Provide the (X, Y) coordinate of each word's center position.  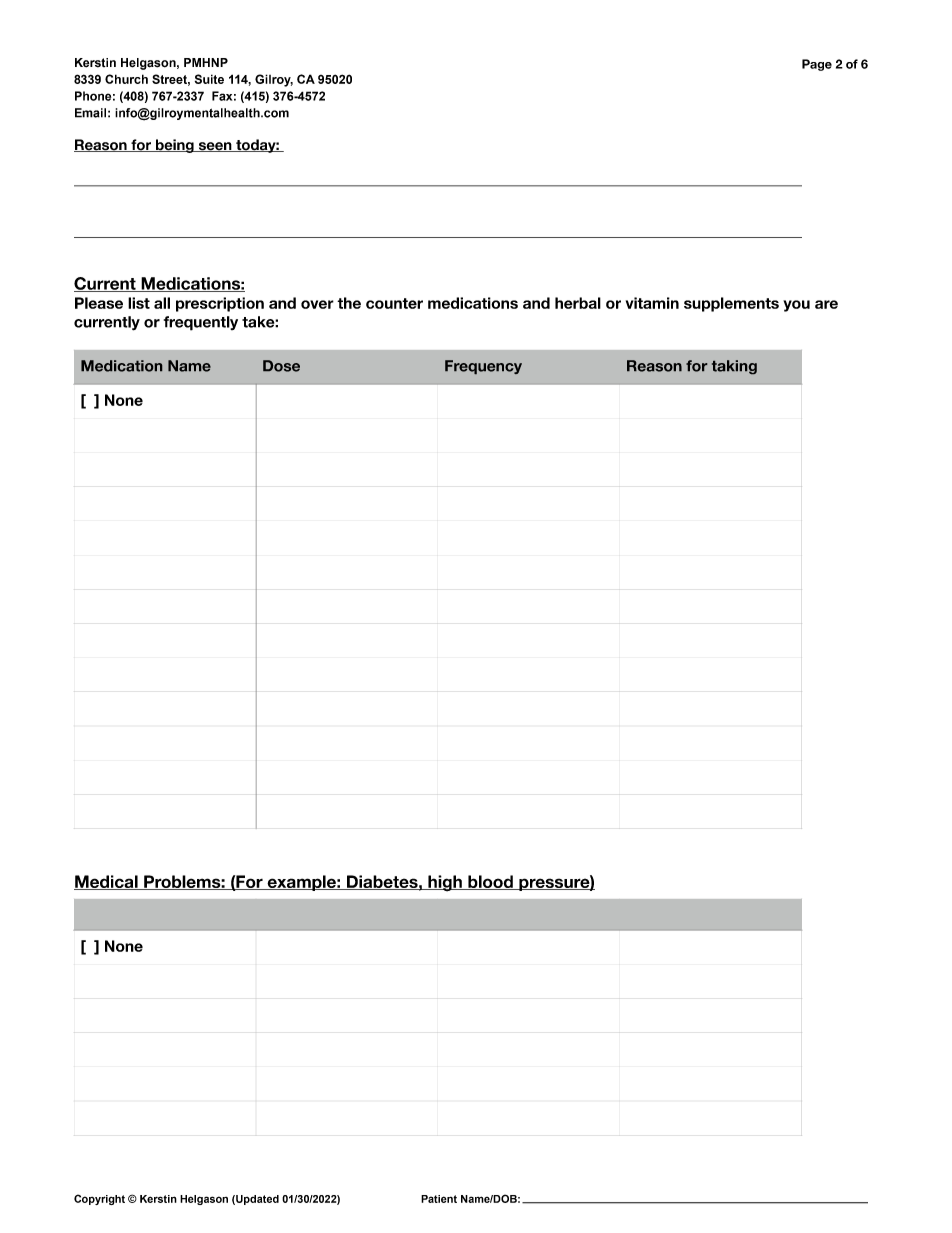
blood (490, 882)
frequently (201, 323)
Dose (281, 366)
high (445, 883)
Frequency (483, 367)
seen (215, 147)
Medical (107, 882)
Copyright (99, 1199)
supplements (731, 304)
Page (817, 65)
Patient (439, 1199)
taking (734, 367)
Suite (209, 79)
